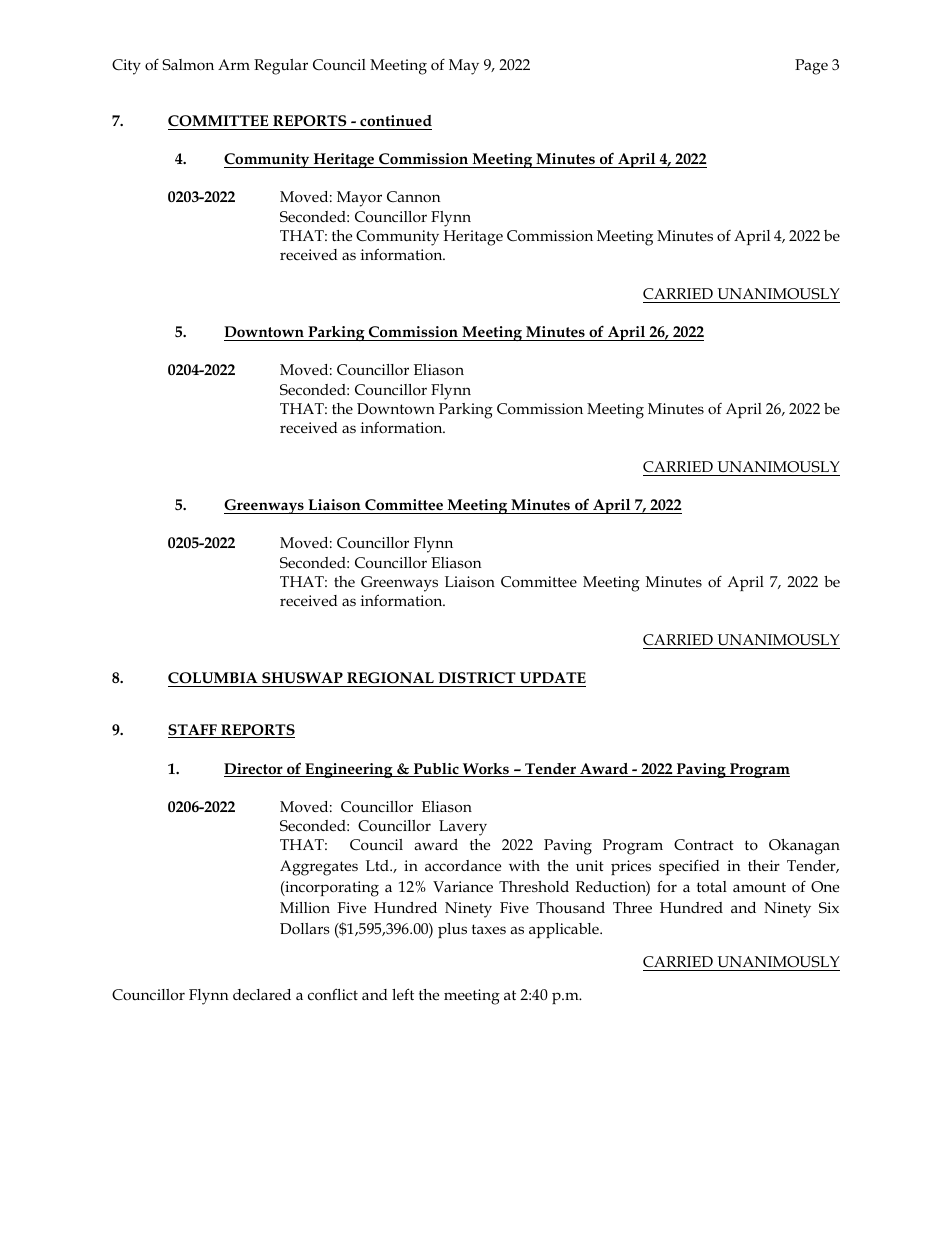  What do you see at coordinates (213, 678) in the page?
I see `COLUMBIA` at bounding box center [213, 678].
